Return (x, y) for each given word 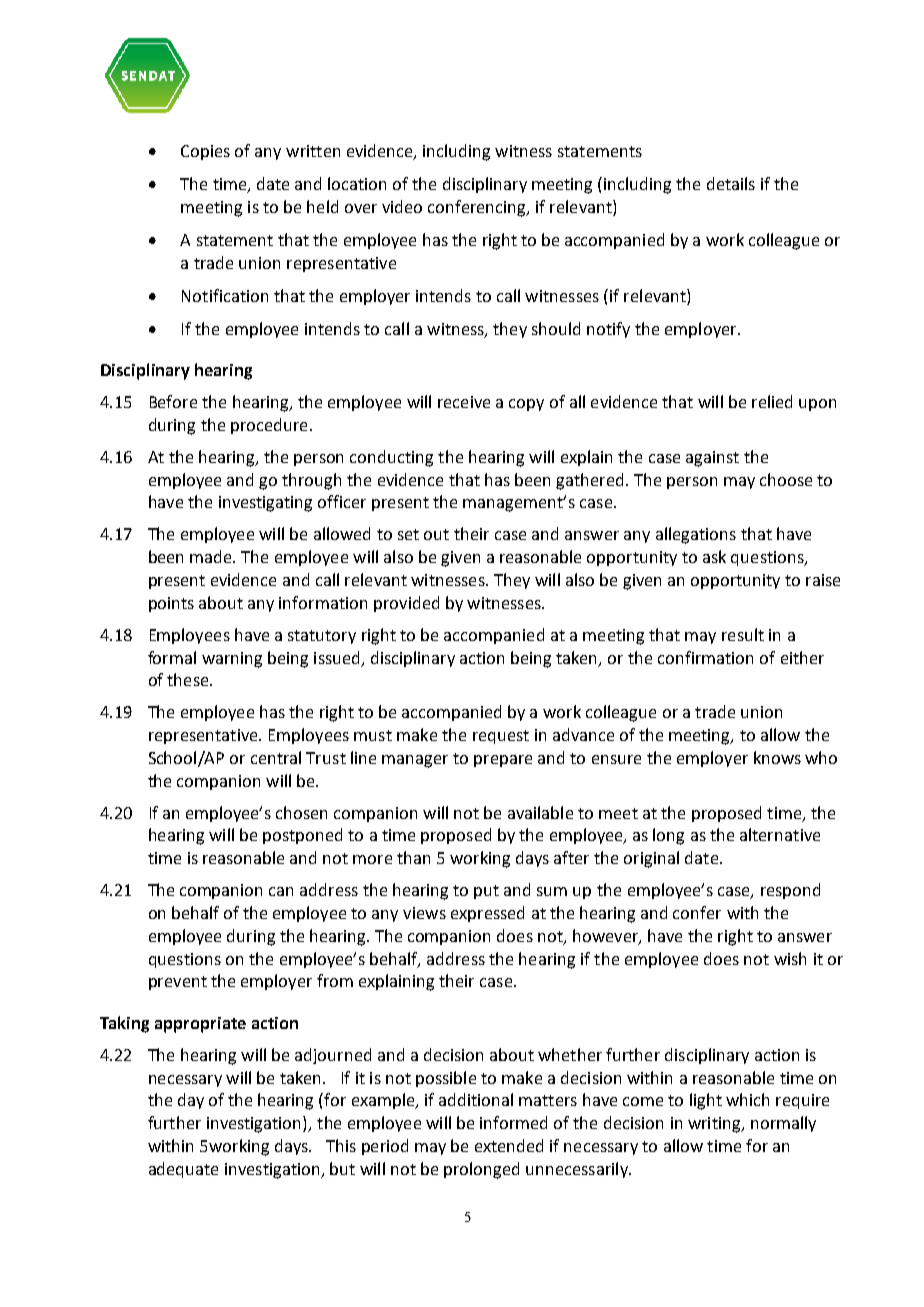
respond (790, 891)
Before (173, 401)
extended (509, 1145)
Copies (205, 152)
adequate (183, 1170)
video (402, 206)
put (486, 892)
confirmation (705, 657)
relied (772, 401)
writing (715, 1125)
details (731, 183)
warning (232, 660)
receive (464, 402)
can (281, 891)
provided (406, 604)
